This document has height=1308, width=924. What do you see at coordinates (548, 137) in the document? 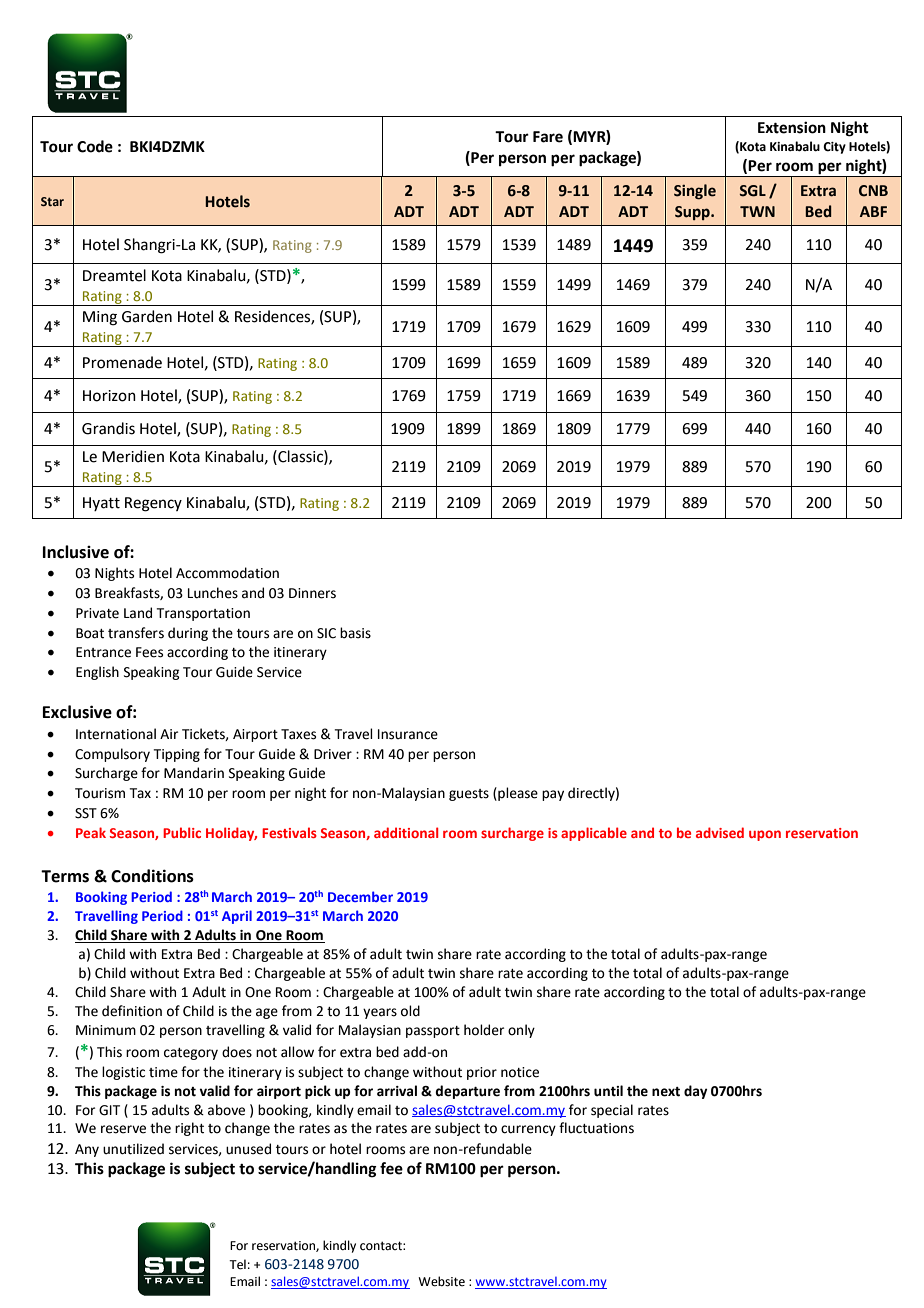
I see `Fare` at bounding box center [548, 137].
